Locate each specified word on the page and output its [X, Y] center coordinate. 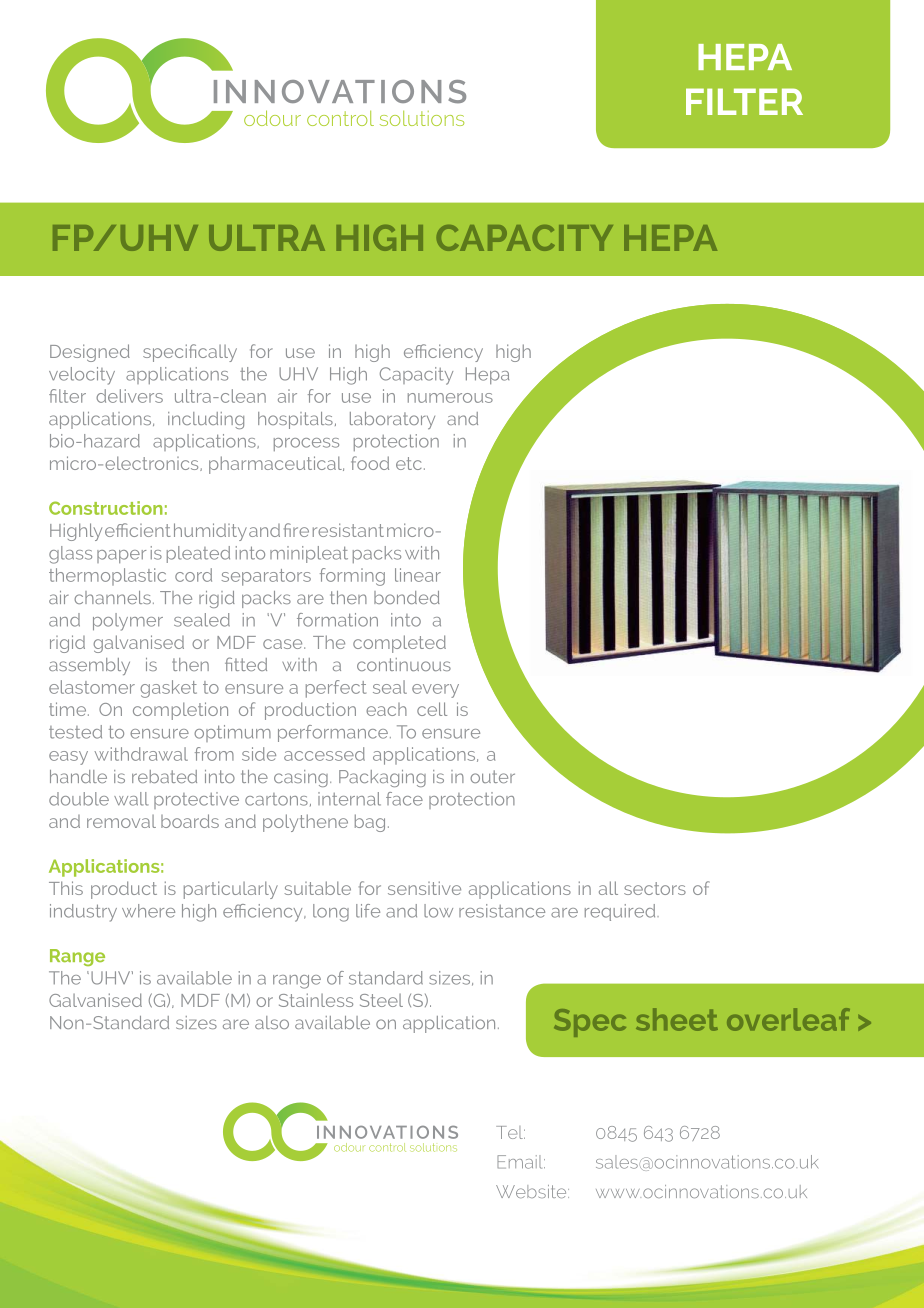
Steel [381, 1000]
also [272, 1022]
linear [418, 575]
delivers [129, 396]
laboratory [392, 420]
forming [352, 577]
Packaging [382, 778]
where [148, 911]
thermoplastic [107, 577]
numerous [450, 398]
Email [521, 1162]
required [621, 912]
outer [492, 776]
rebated [164, 776]
